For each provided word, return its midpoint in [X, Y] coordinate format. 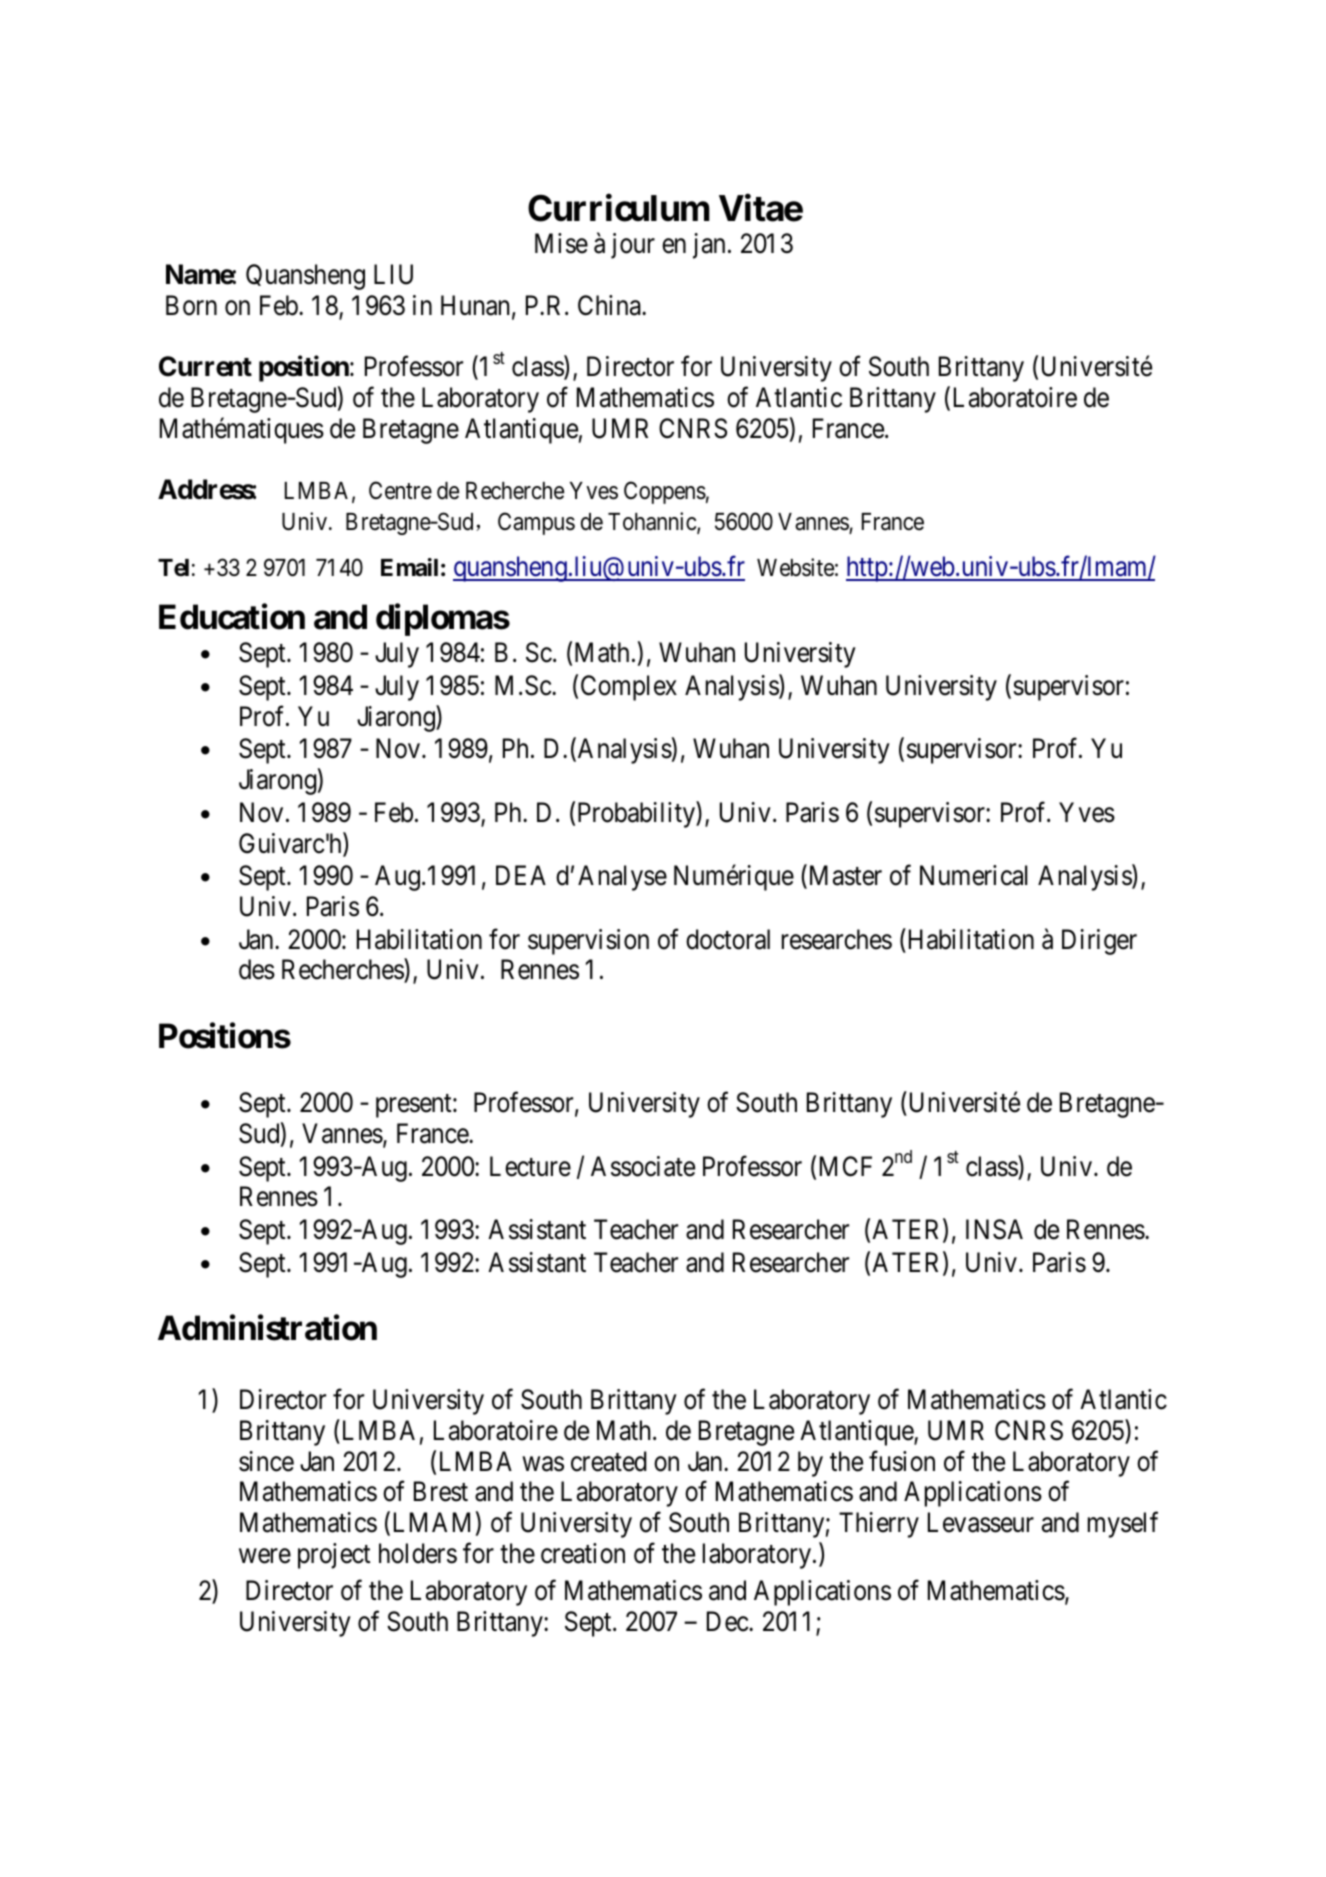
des [257, 969]
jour [633, 246]
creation [583, 1553]
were [265, 1556]
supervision [588, 942]
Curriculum [619, 208]
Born [191, 305]
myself [1123, 1525]
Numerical [973, 875]
